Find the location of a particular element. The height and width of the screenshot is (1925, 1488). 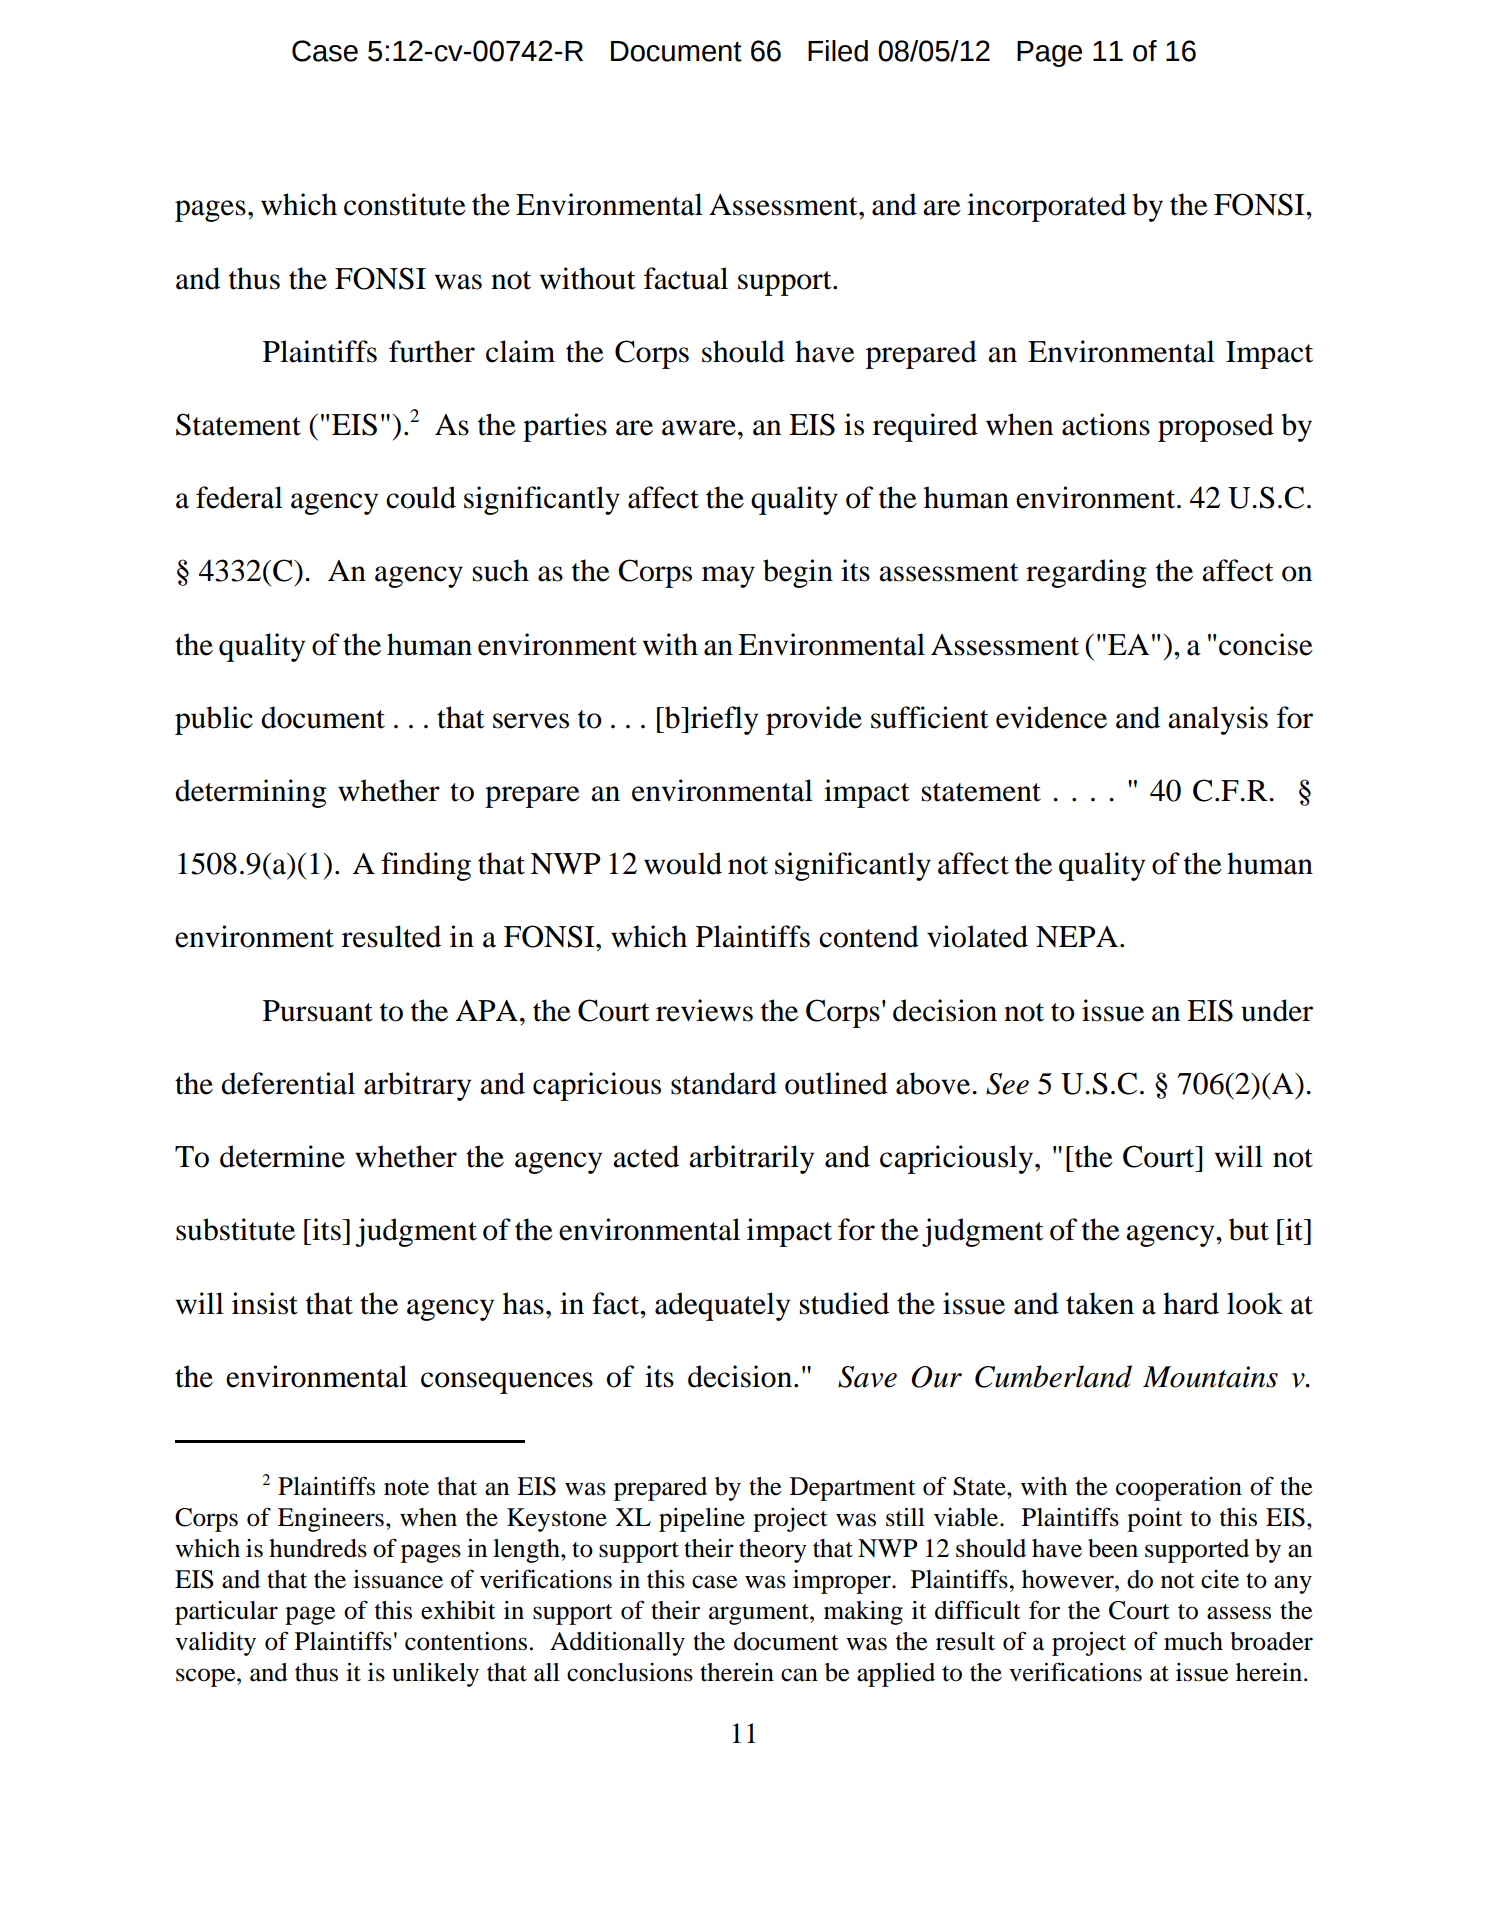

finding is located at coordinates (426, 866).
